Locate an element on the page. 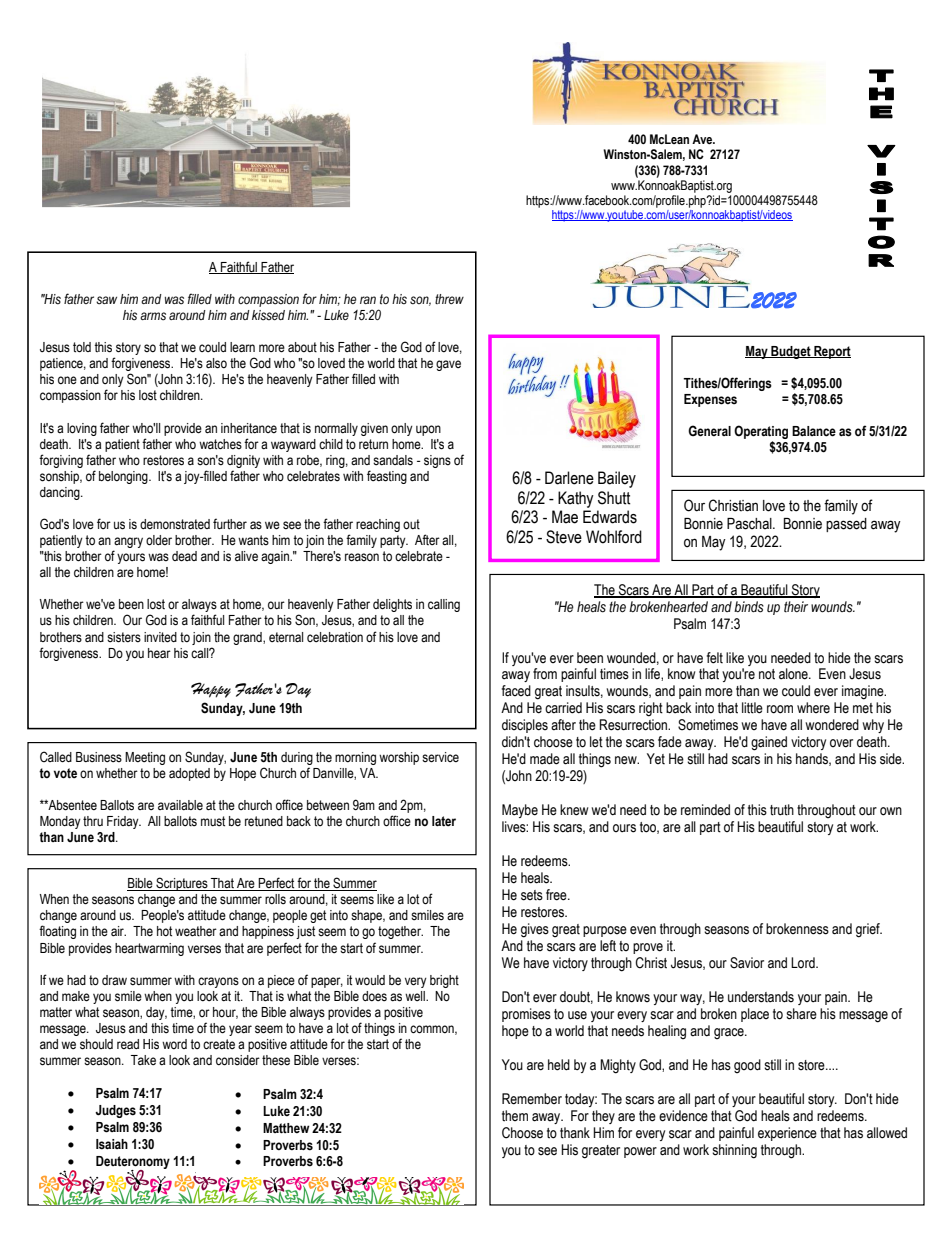 The image size is (952, 1233). delights is located at coordinates (392, 605).
